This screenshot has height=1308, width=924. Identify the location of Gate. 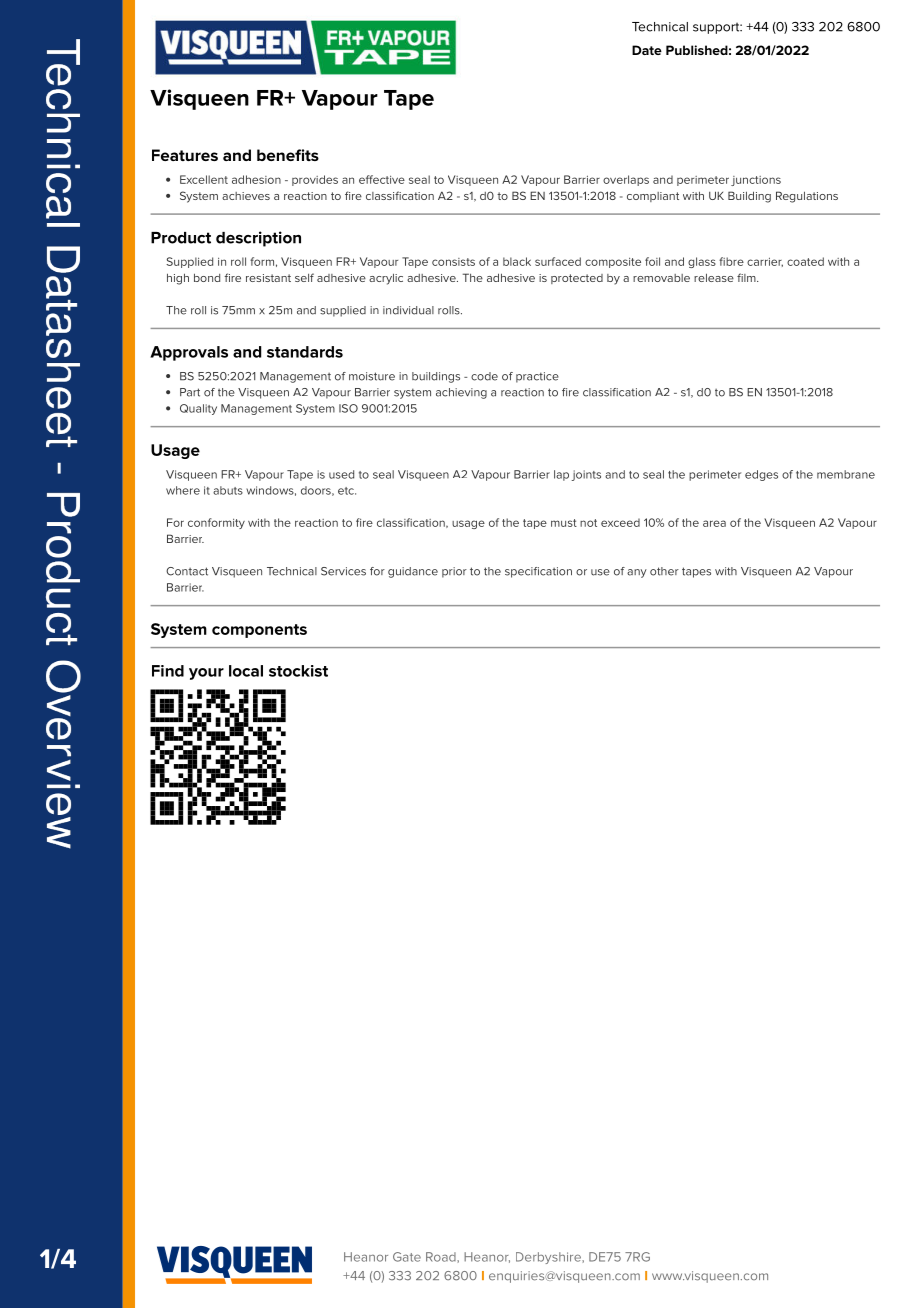
(407, 1257).
